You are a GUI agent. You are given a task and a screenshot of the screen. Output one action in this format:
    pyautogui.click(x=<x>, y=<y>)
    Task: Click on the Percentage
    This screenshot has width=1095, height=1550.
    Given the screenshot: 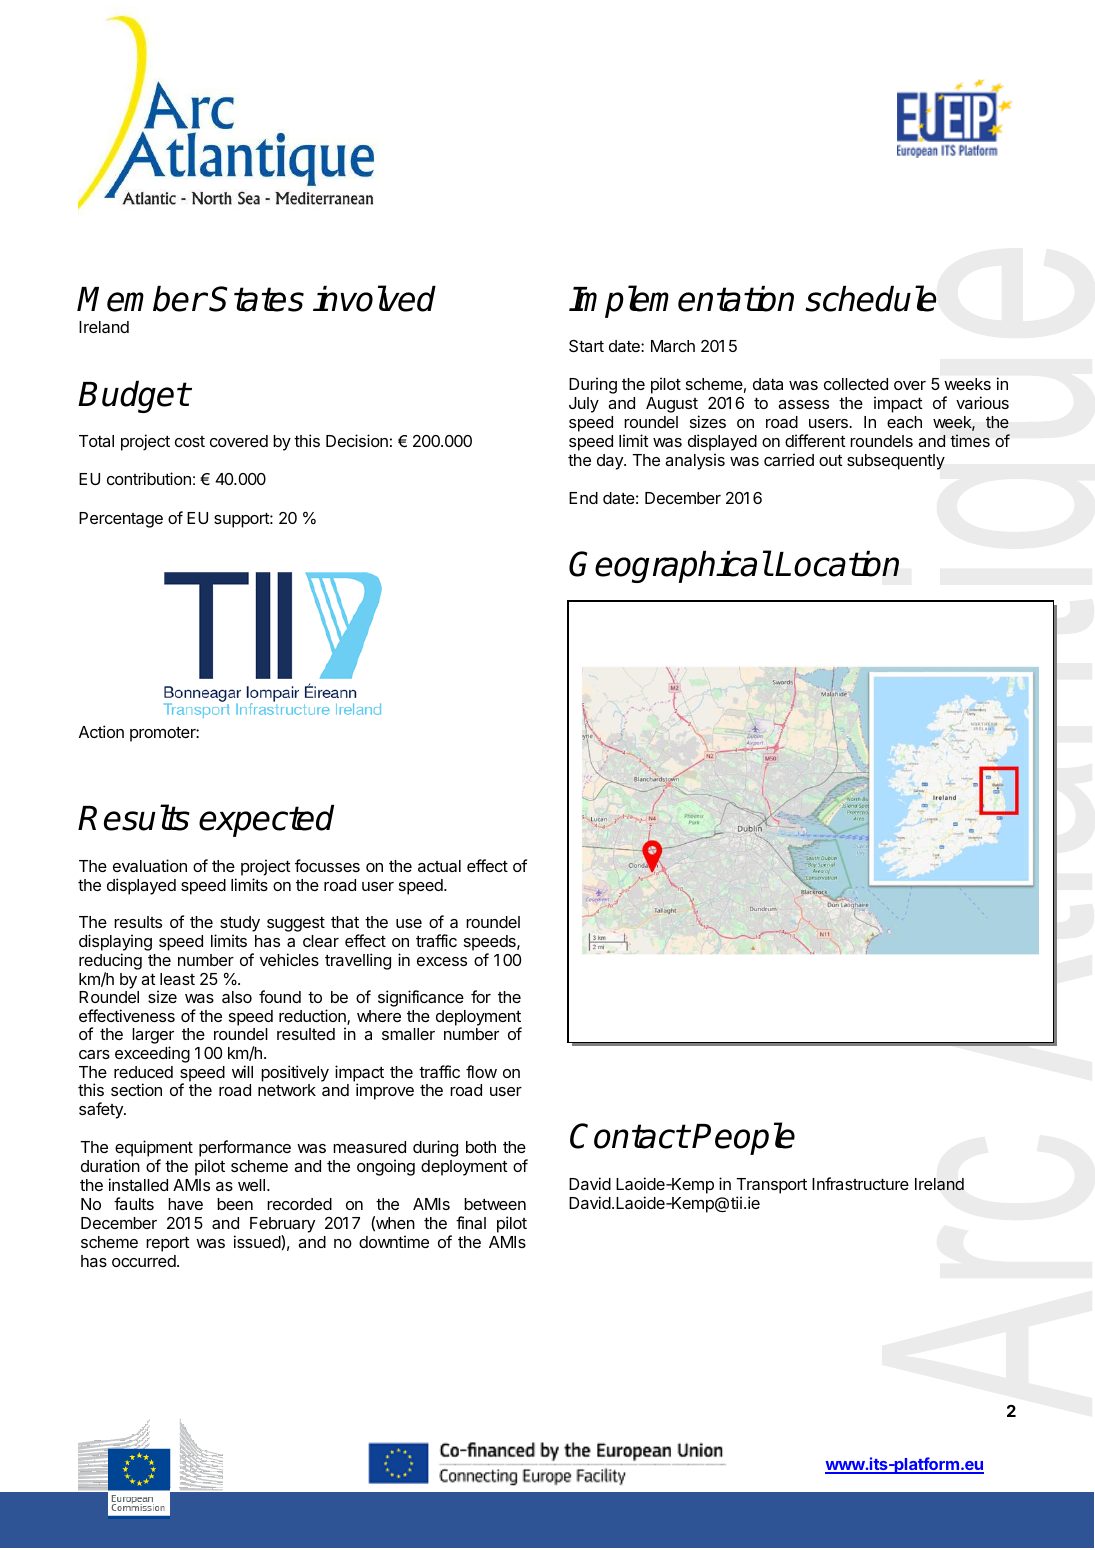 What is the action you would take?
    pyautogui.click(x=121, y=520)
